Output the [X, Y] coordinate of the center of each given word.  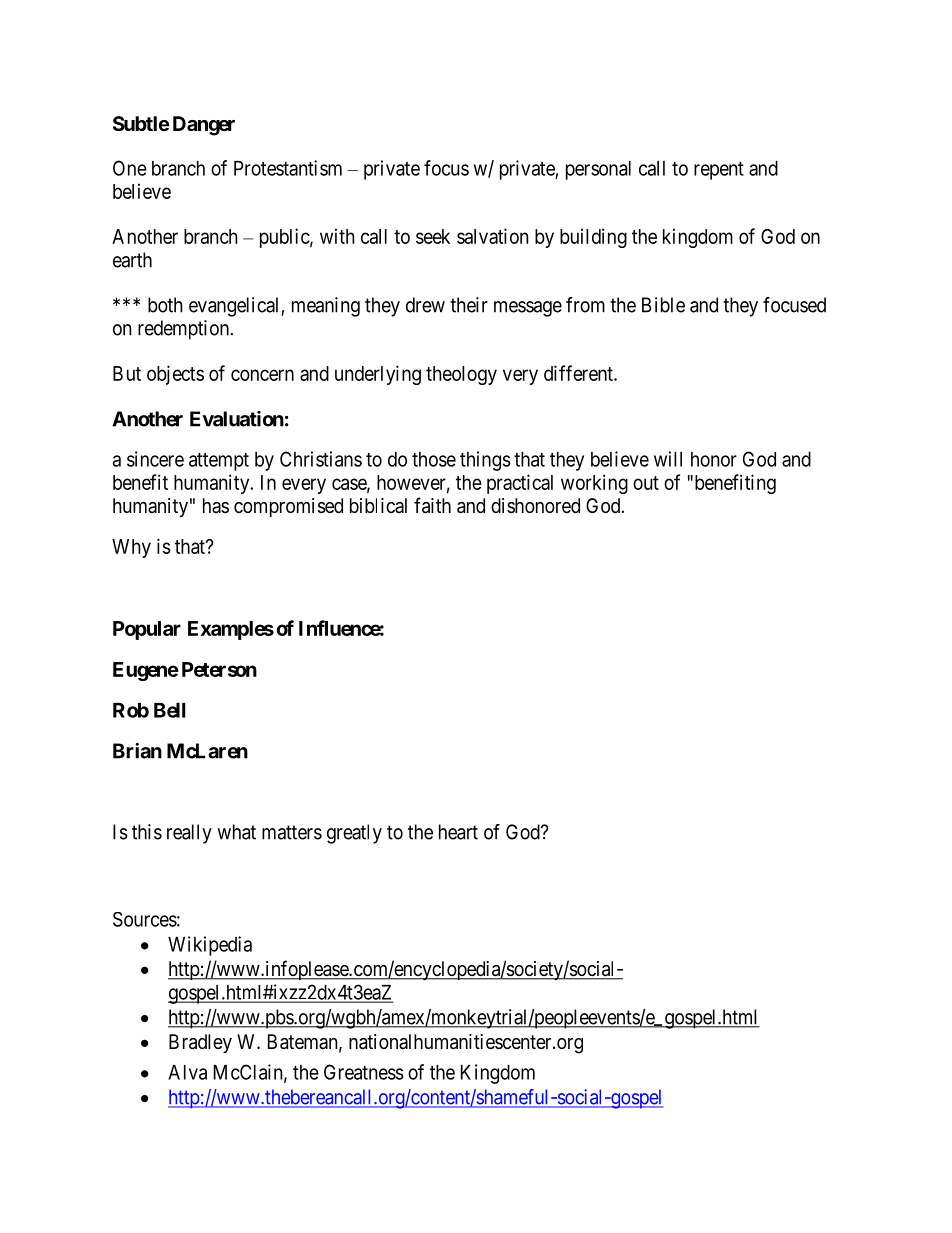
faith [432, 505]
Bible [663, 305]
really [189, 834]
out [646, 483]
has [216, 505]
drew [425, 305]
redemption [183, 330]
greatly [354, 834]
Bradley [200, 1043]
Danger [204, 126]
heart [458, 832]
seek [433, 236]
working [594, 484]
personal [598, 170]
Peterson [219, 669]
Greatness [364, 1072]
